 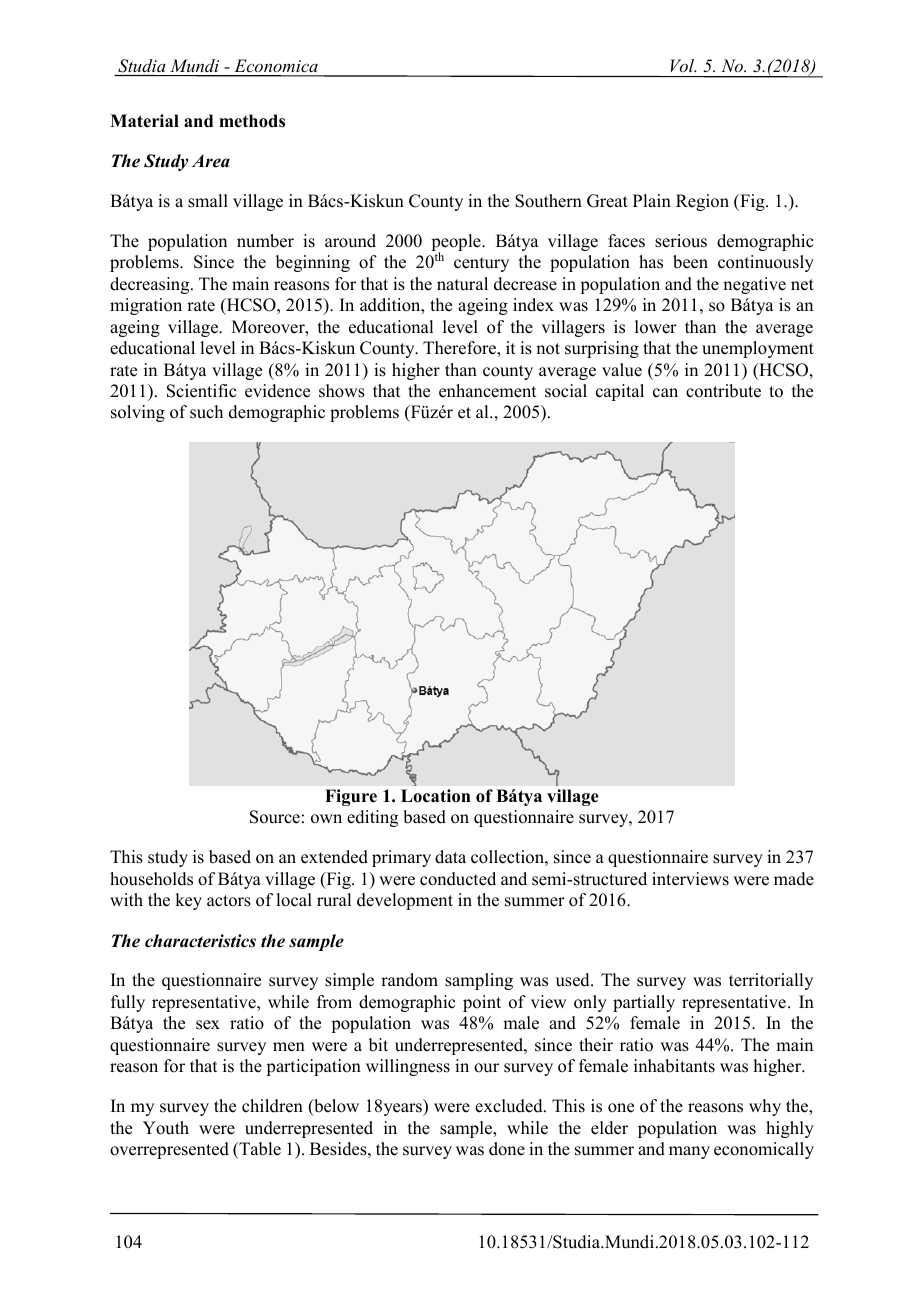 What do you see at coordinates (510, 1106) in the screenshot?
I see `excluded` at bounding box center [510, 1106].
